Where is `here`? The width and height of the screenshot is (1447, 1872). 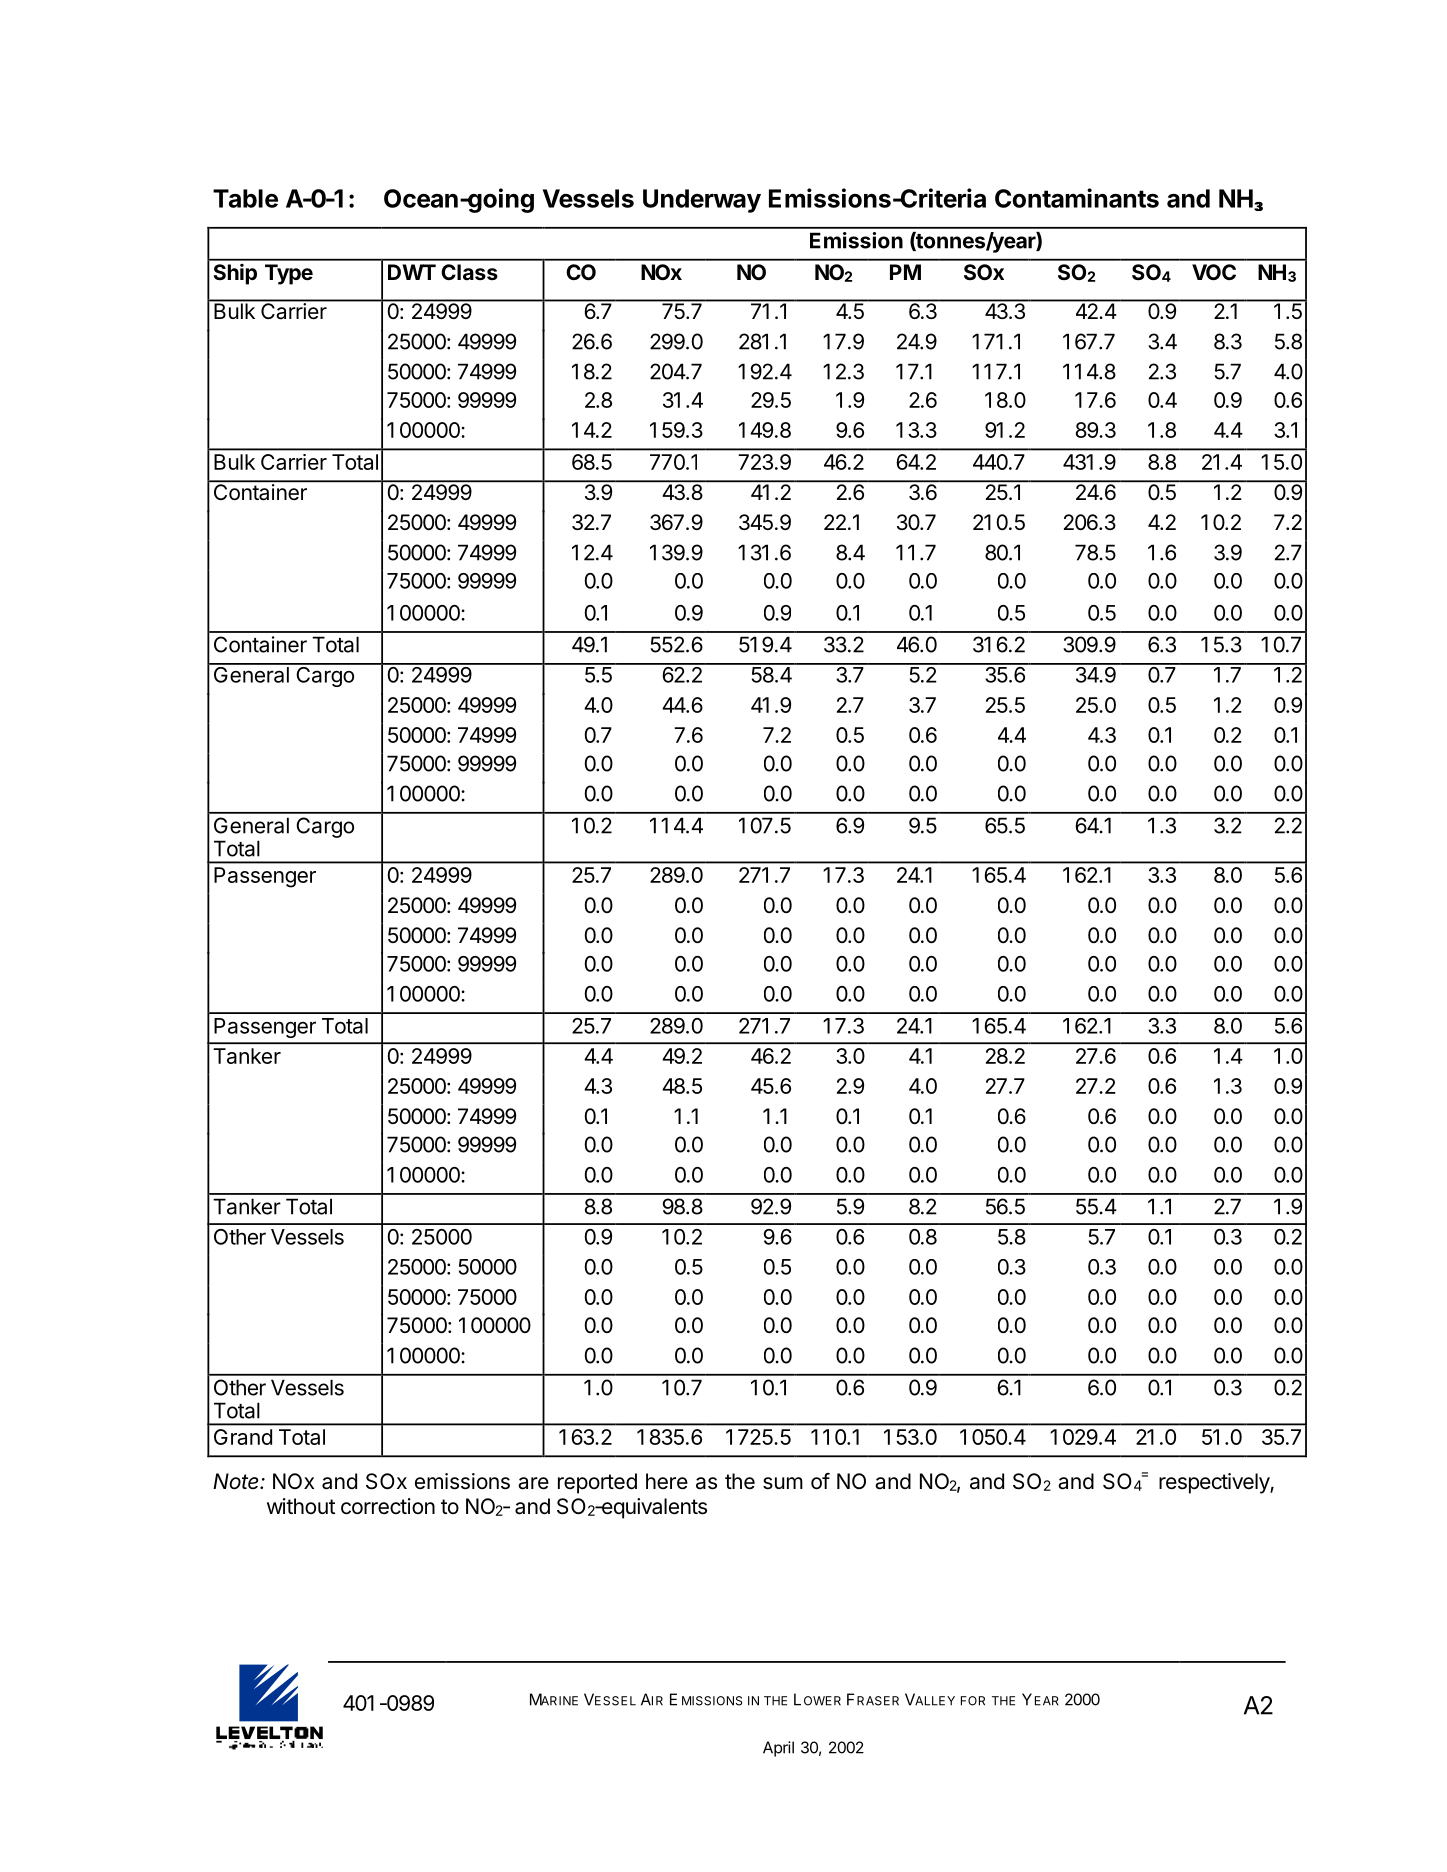
here is located at coordinates (667, 1481).
